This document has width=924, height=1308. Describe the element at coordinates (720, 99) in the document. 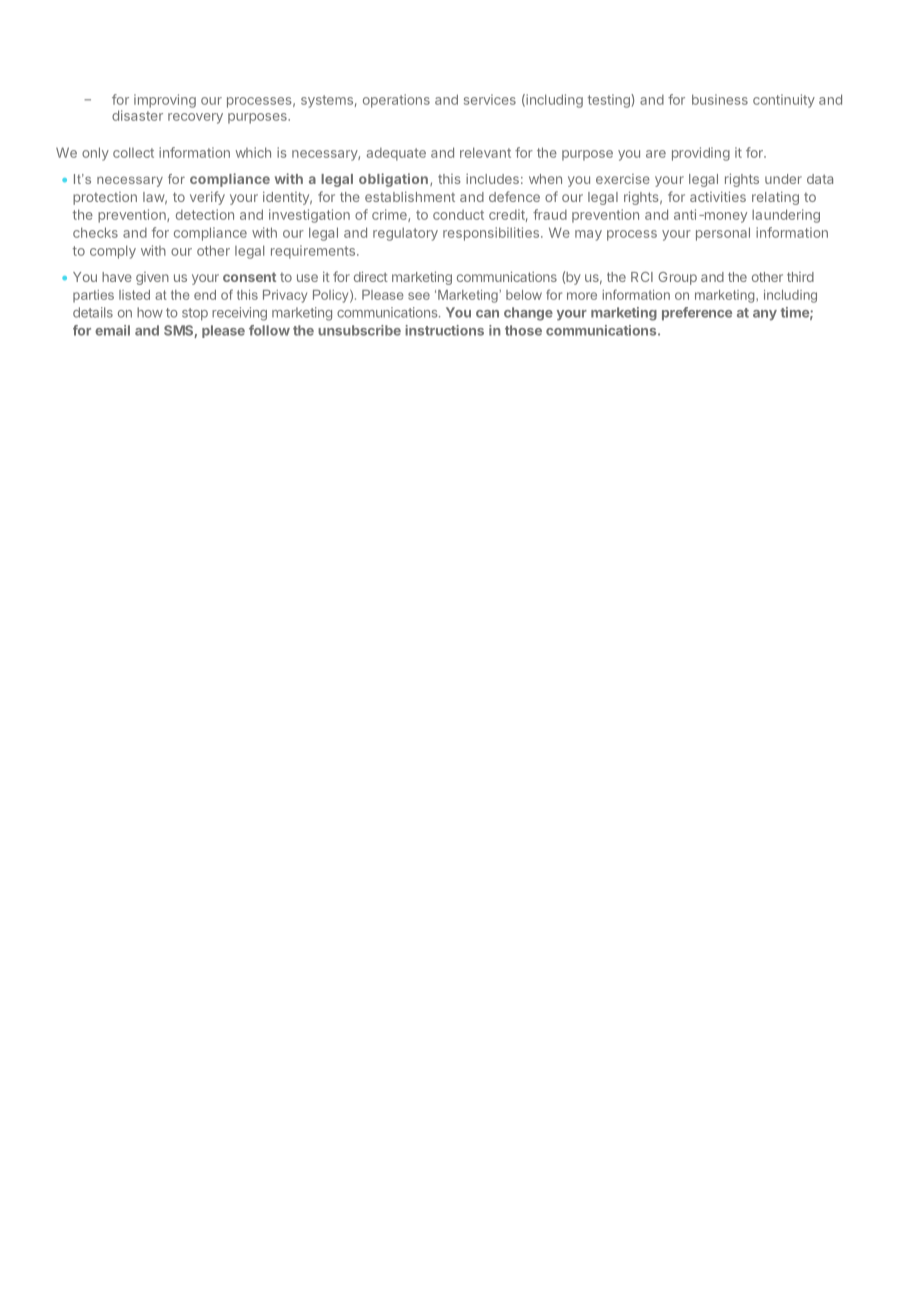

I see `business` at that location.
